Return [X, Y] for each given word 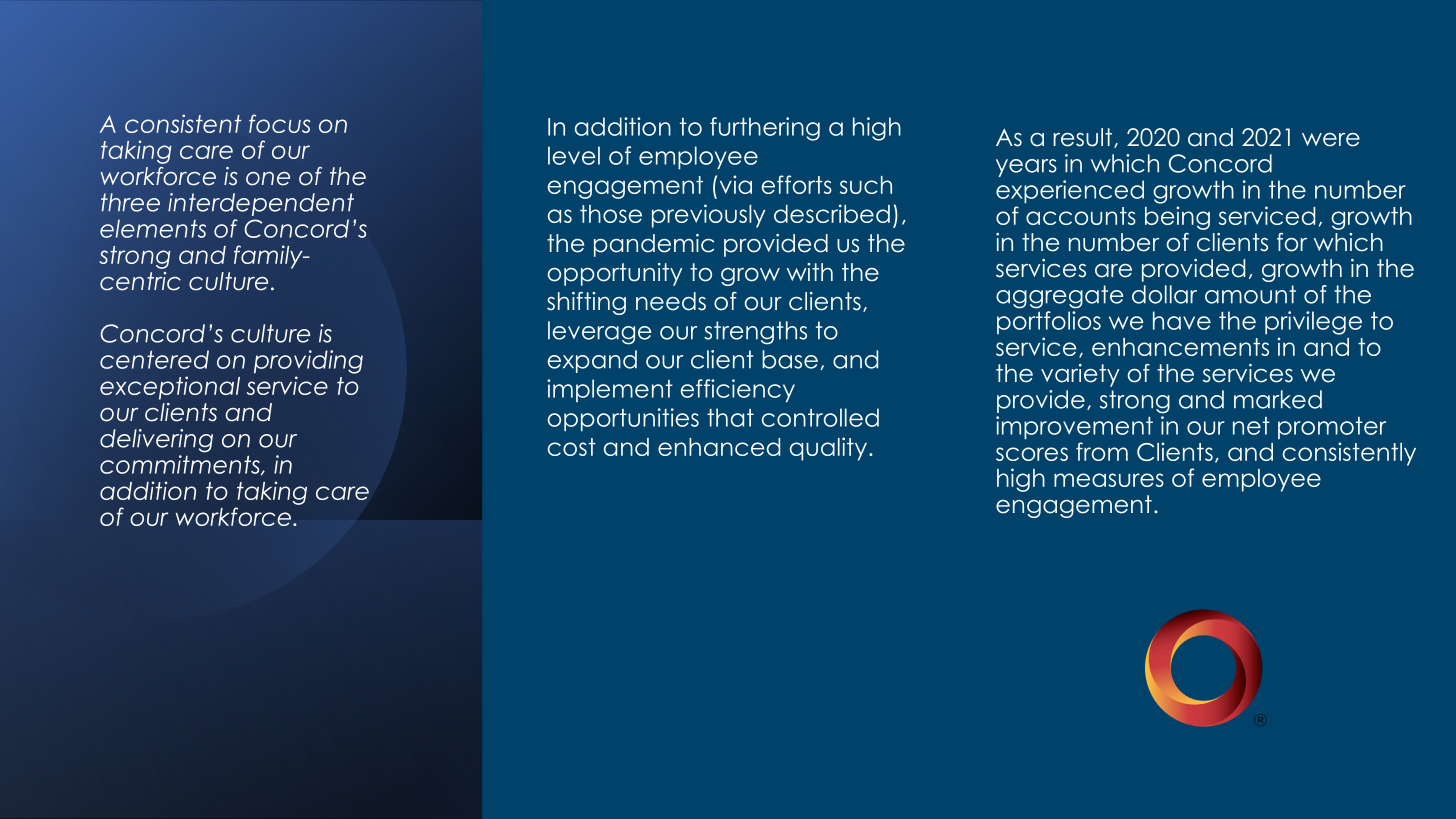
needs [671, 301]
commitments [181, 465]
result [1084, 138]
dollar [1164, 294]
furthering [765, 129]
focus [280, 123]
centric [140, 281]
